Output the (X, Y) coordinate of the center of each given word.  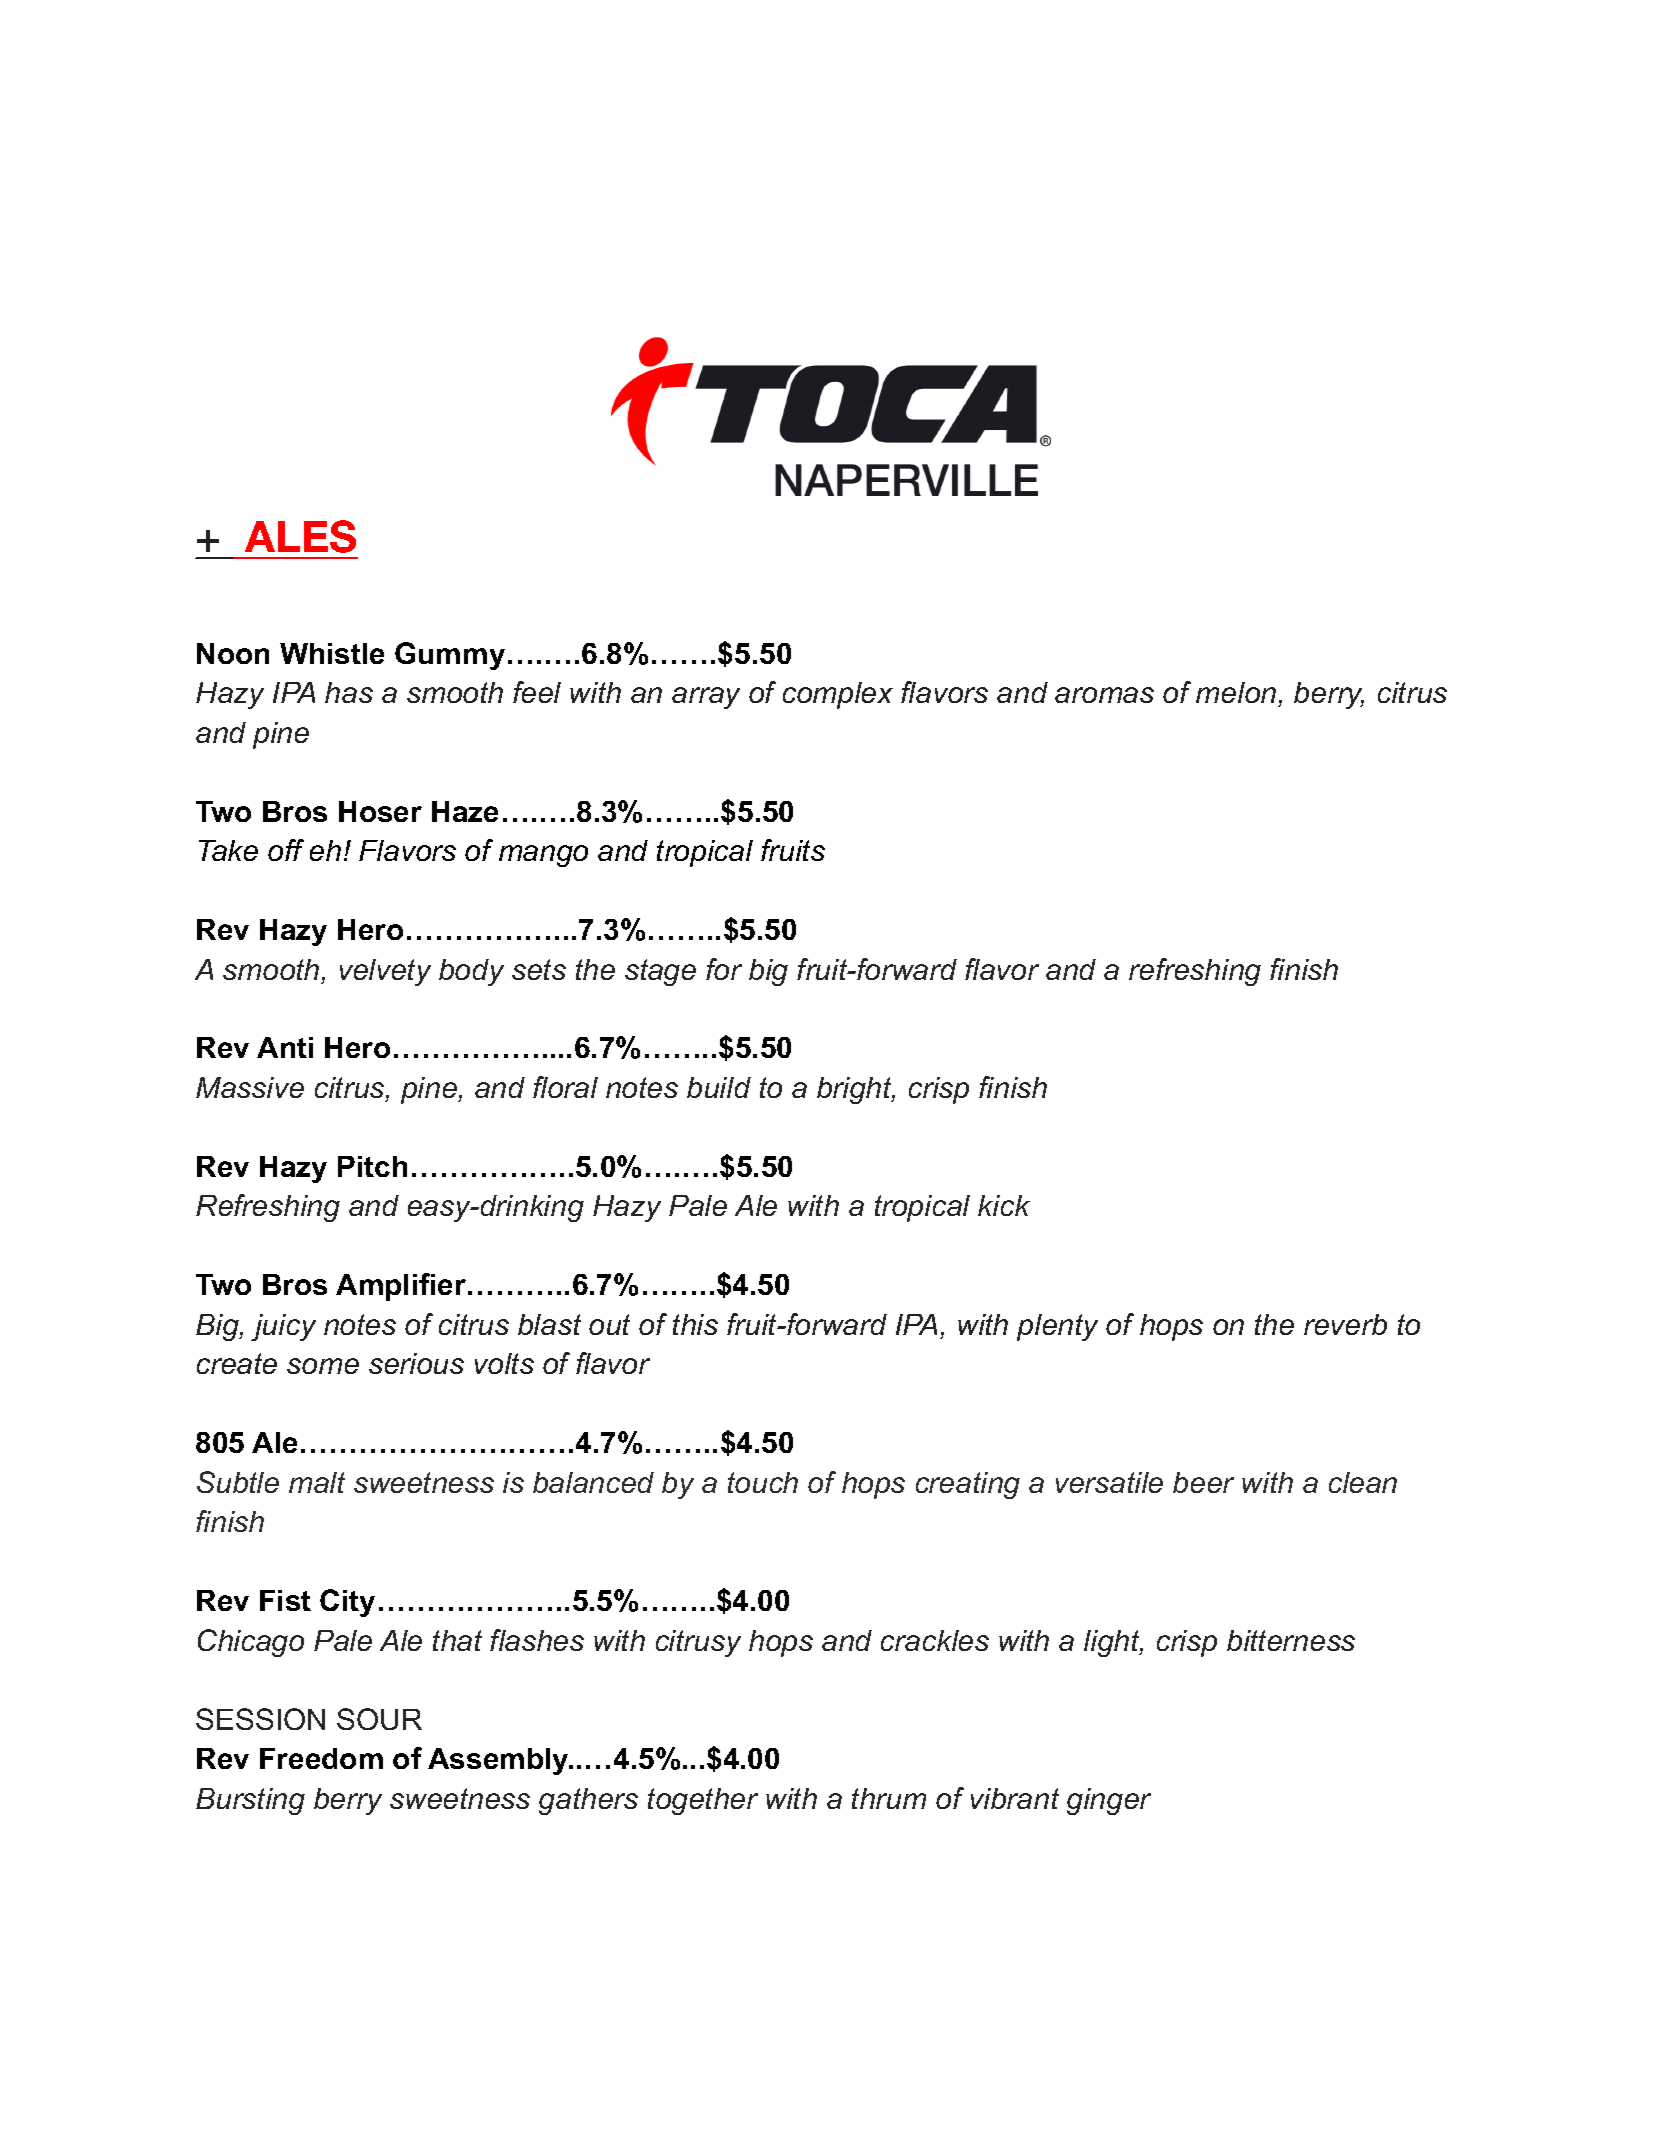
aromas (1104, 695)
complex (838, 695)
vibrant (1015, 1798)
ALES (300, 536)
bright (856, 1090)
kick (1004, 1205)
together (703, 1801)
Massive (250, 1087)
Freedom (321, 1758)
